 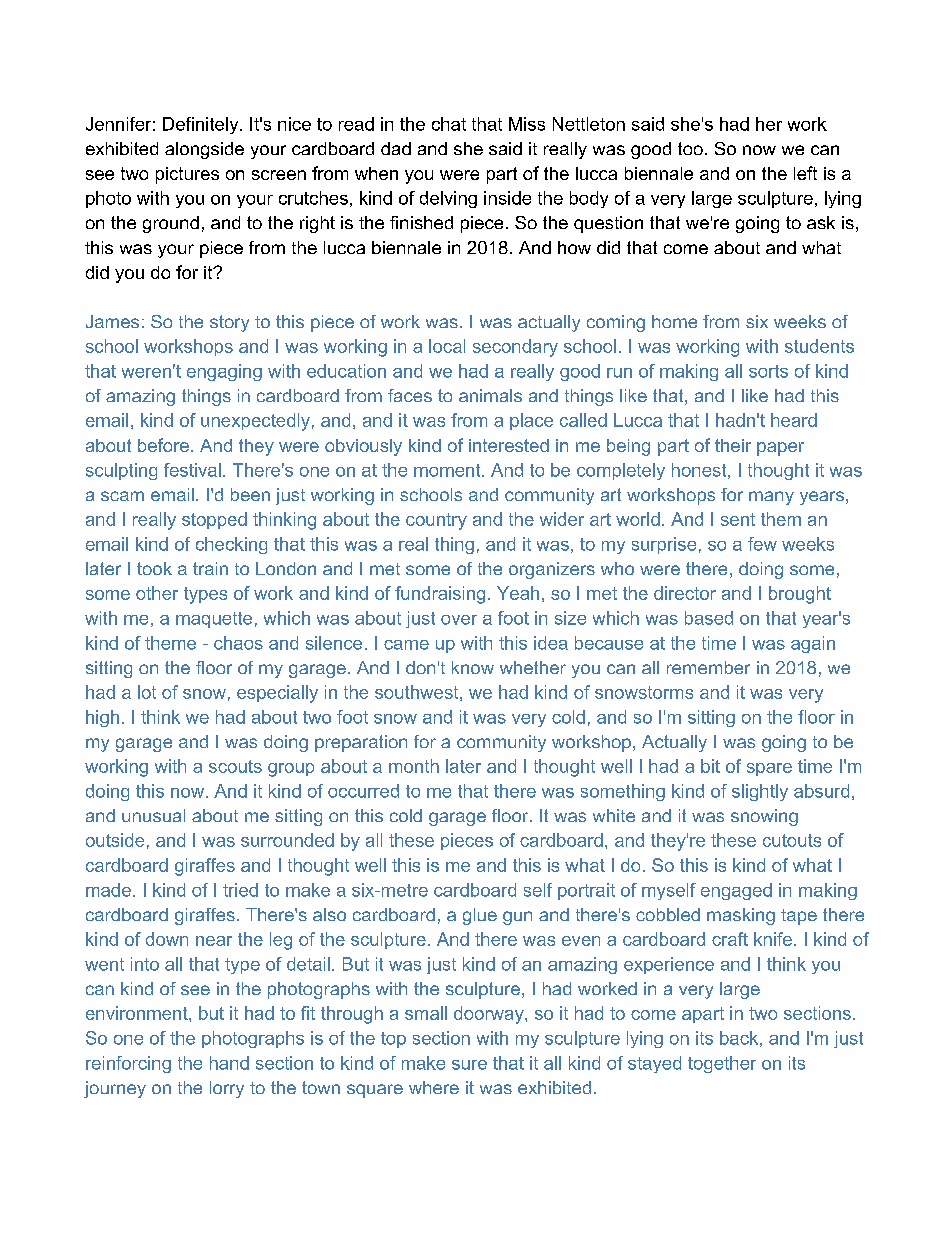 I want to click on alongside, so click(x=204, y=150).
